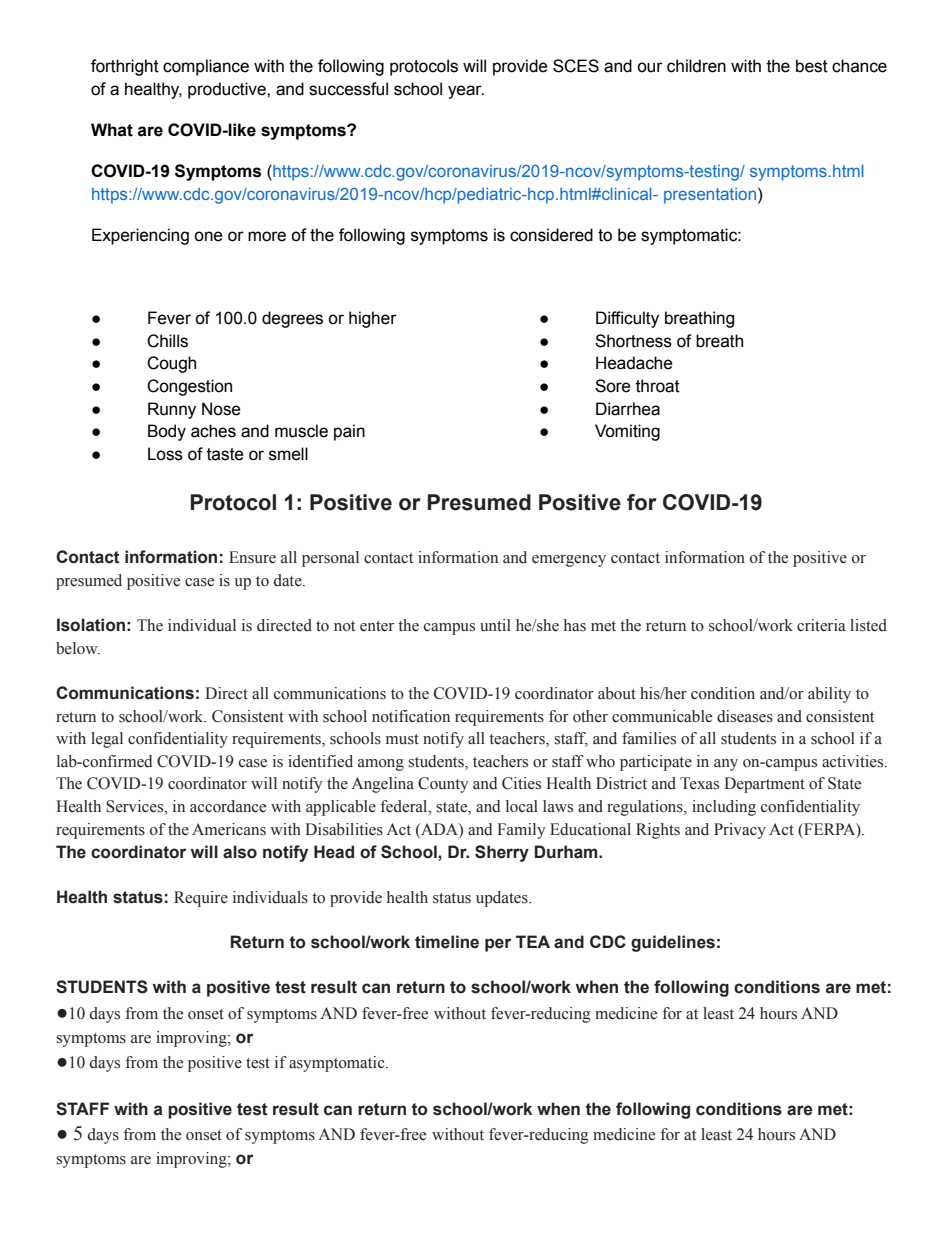  I want to click on productive, so click(228, 90).
